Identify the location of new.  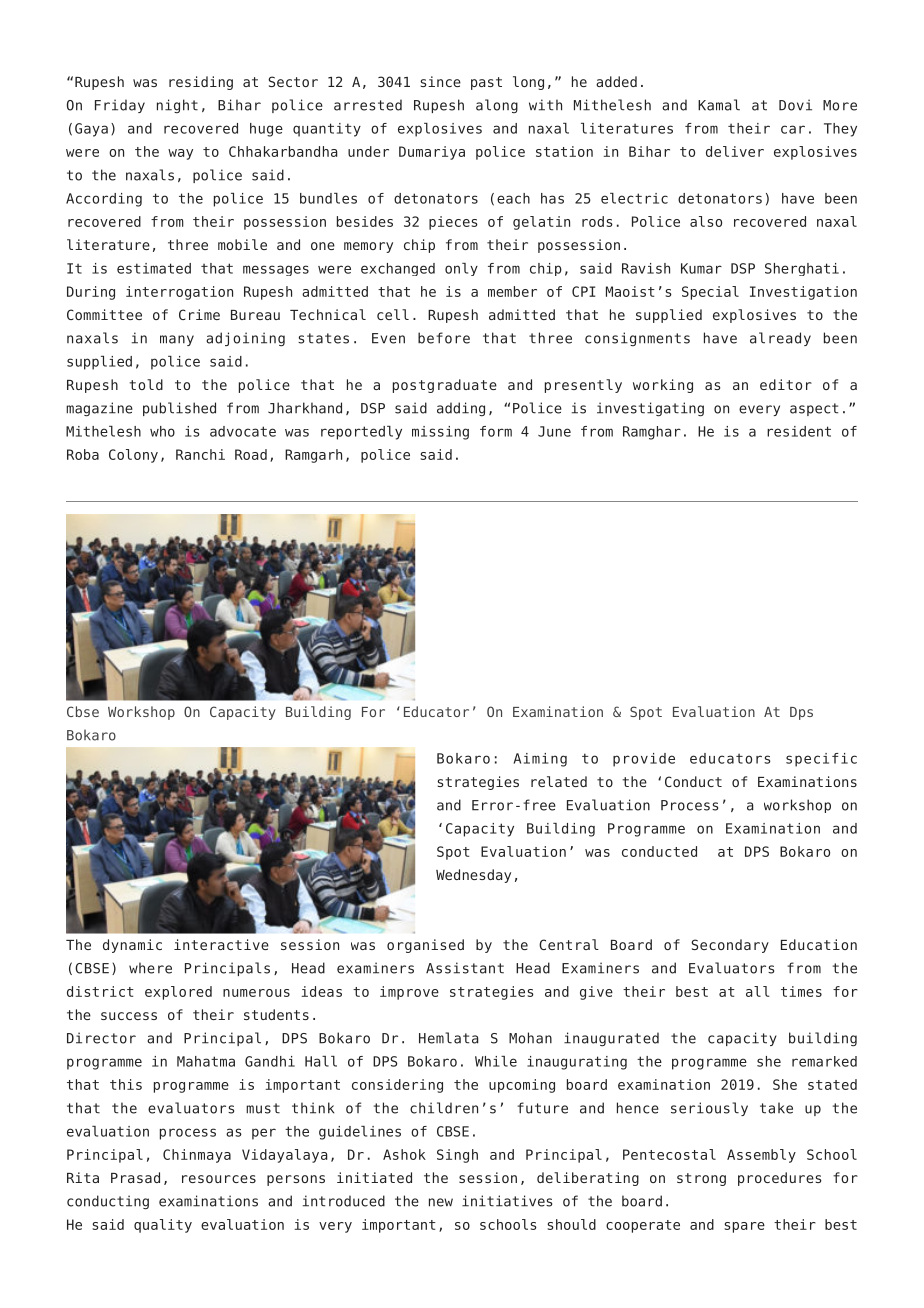
(441, 1202).
